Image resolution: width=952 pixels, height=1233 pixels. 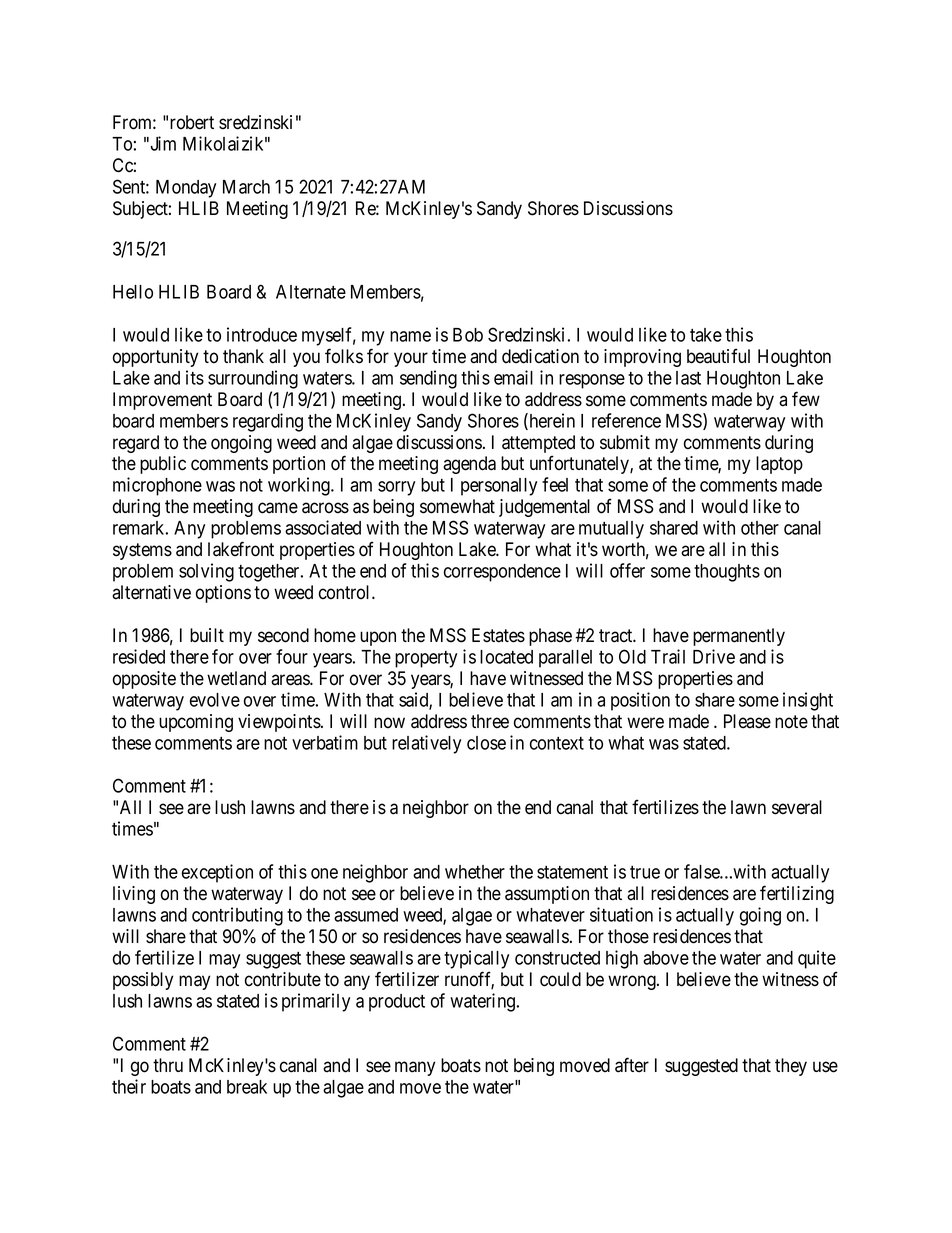 I want to click on thru, so click(x=168, y=1065).
